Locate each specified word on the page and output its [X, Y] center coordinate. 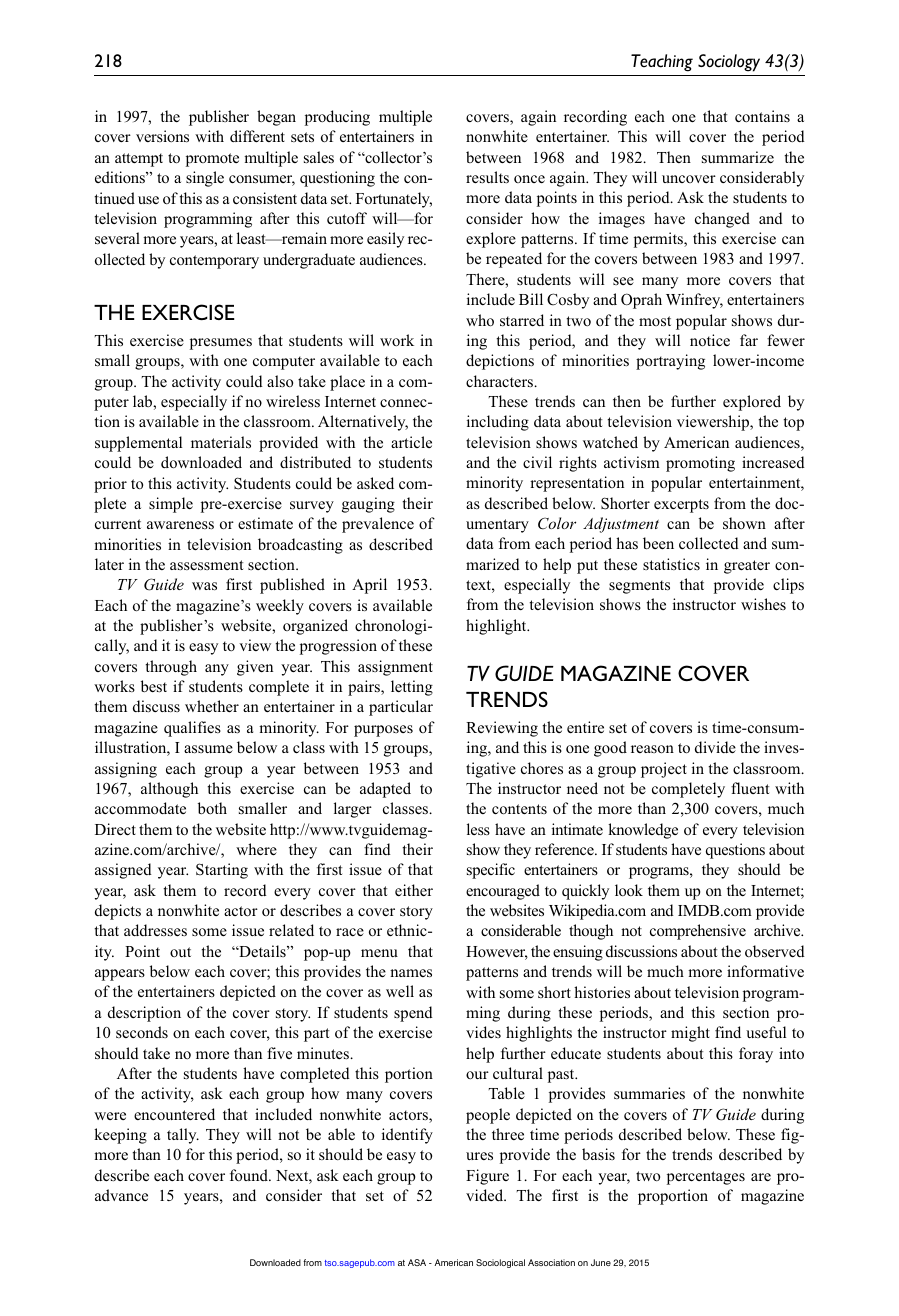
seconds [142, 1032]
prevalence [378, 525]
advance [121, 1195]
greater [747, 567]
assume [208, 749]
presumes [221, 344]
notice [710, 340]
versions [162, 136]
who [480, 320]
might [690, 1034]
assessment [206, 565]
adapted [385, 790]
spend [413, 1014]
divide [715, 747]
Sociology [729, 63]
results [487, 177]
